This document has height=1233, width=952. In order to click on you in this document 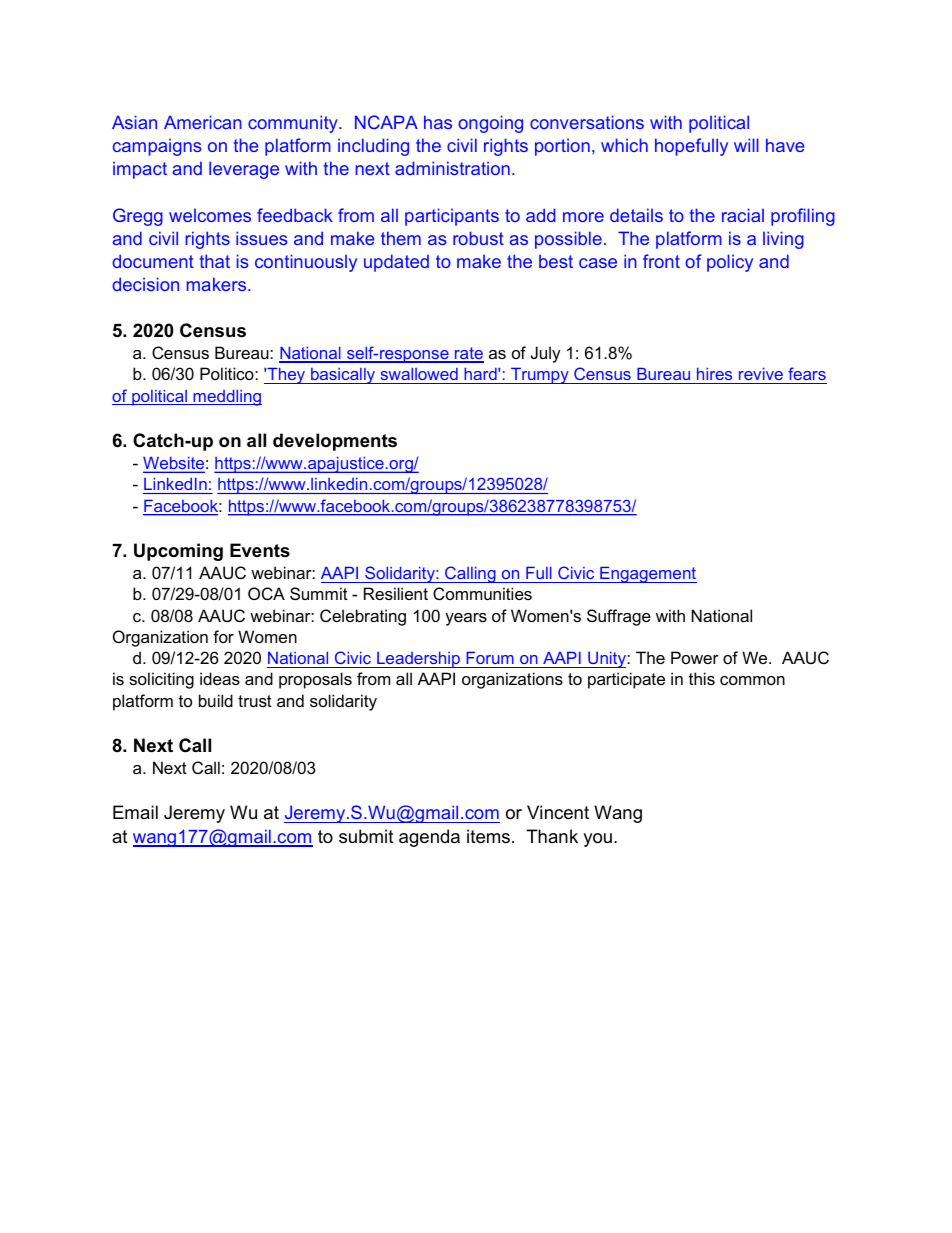, I will do `click(597, 840)`.
